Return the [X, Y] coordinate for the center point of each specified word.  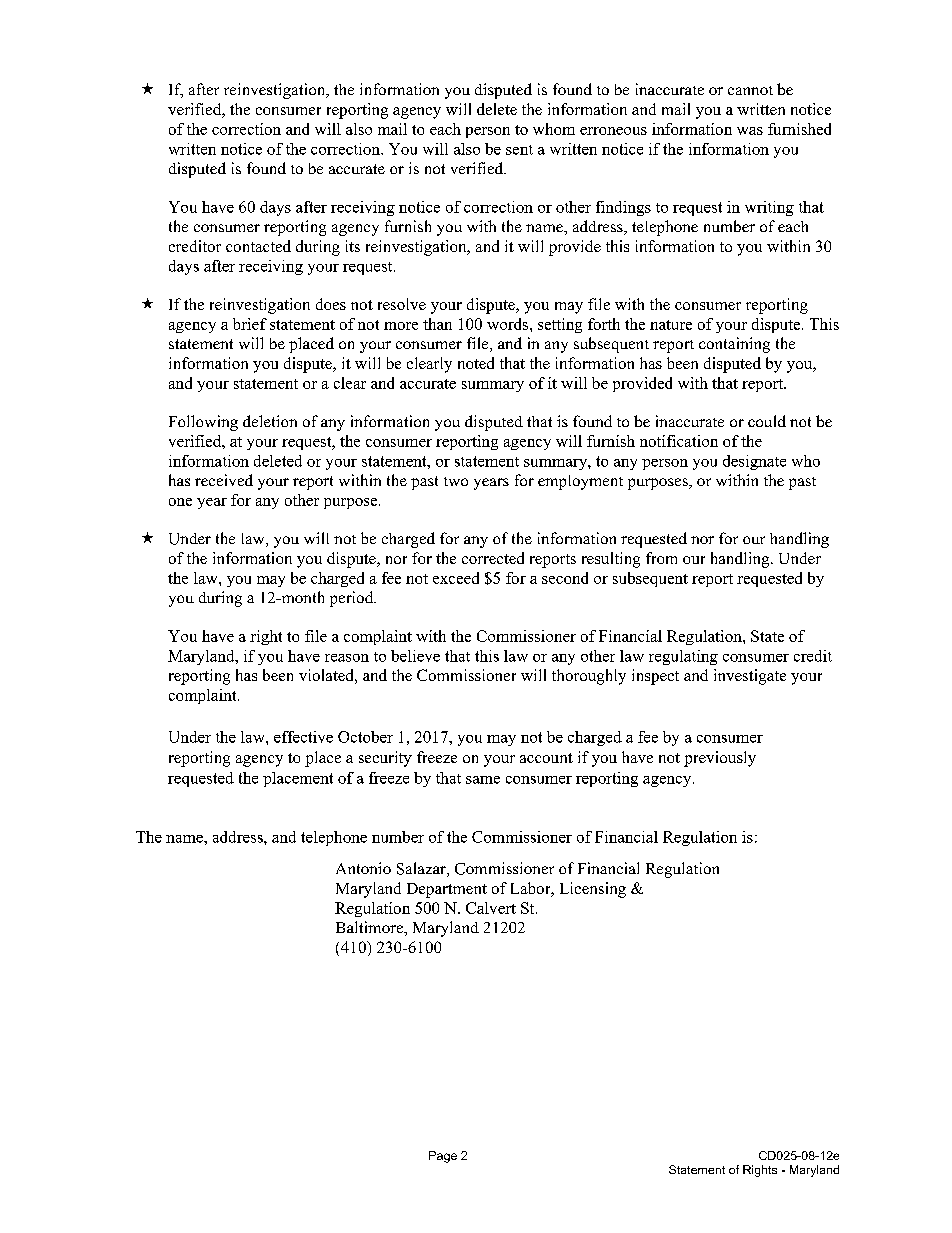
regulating [683, 657]
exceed [456, 578]
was [750, 131]
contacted [258, 246]
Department [447, 890]
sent [519, 150]
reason [347, 658]
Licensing [593, 890]
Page [443, 1157]
